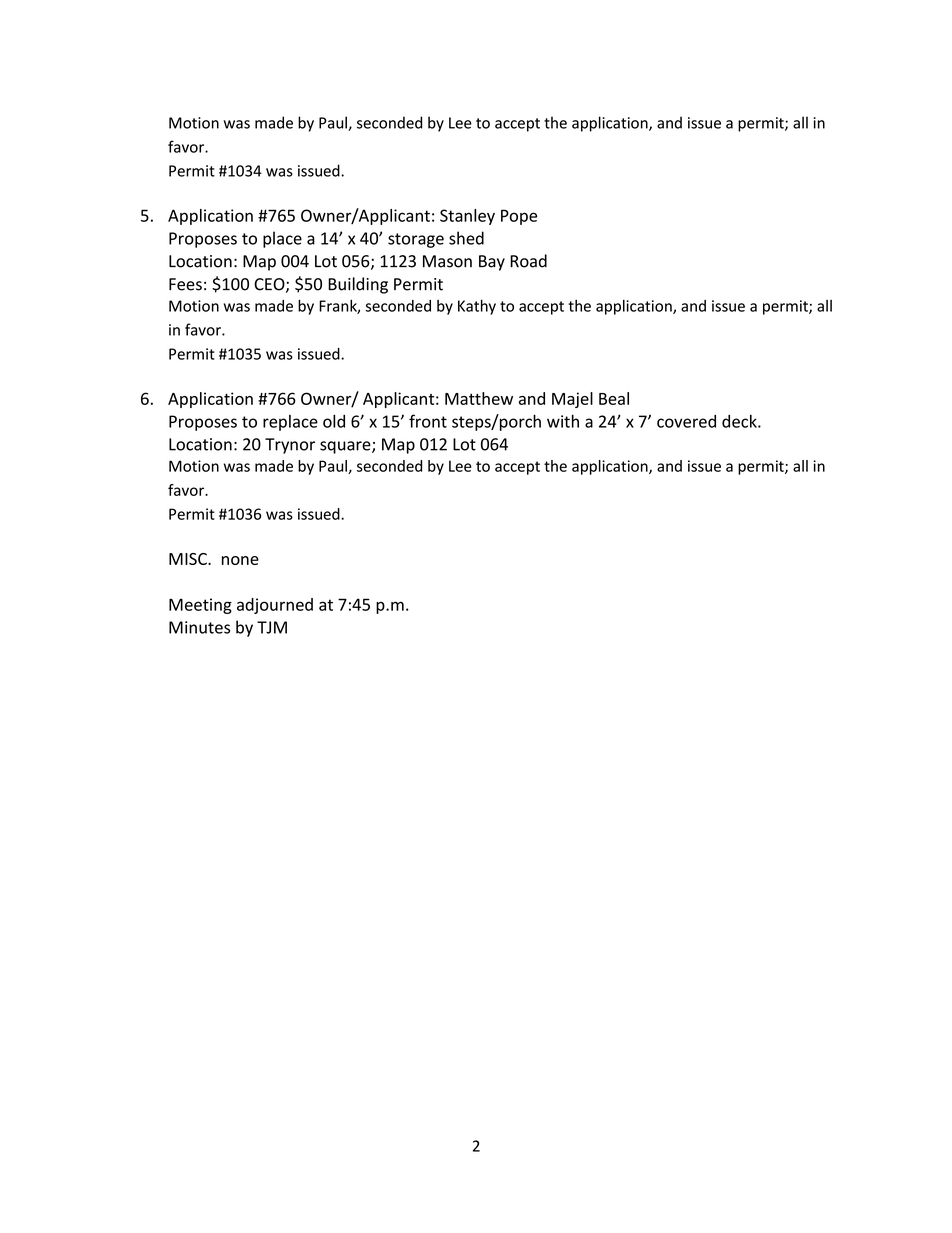 This image has height=1233, width=952. Describe the element at coordinates (189, 559) in the image. I see `MISC` at that location.
